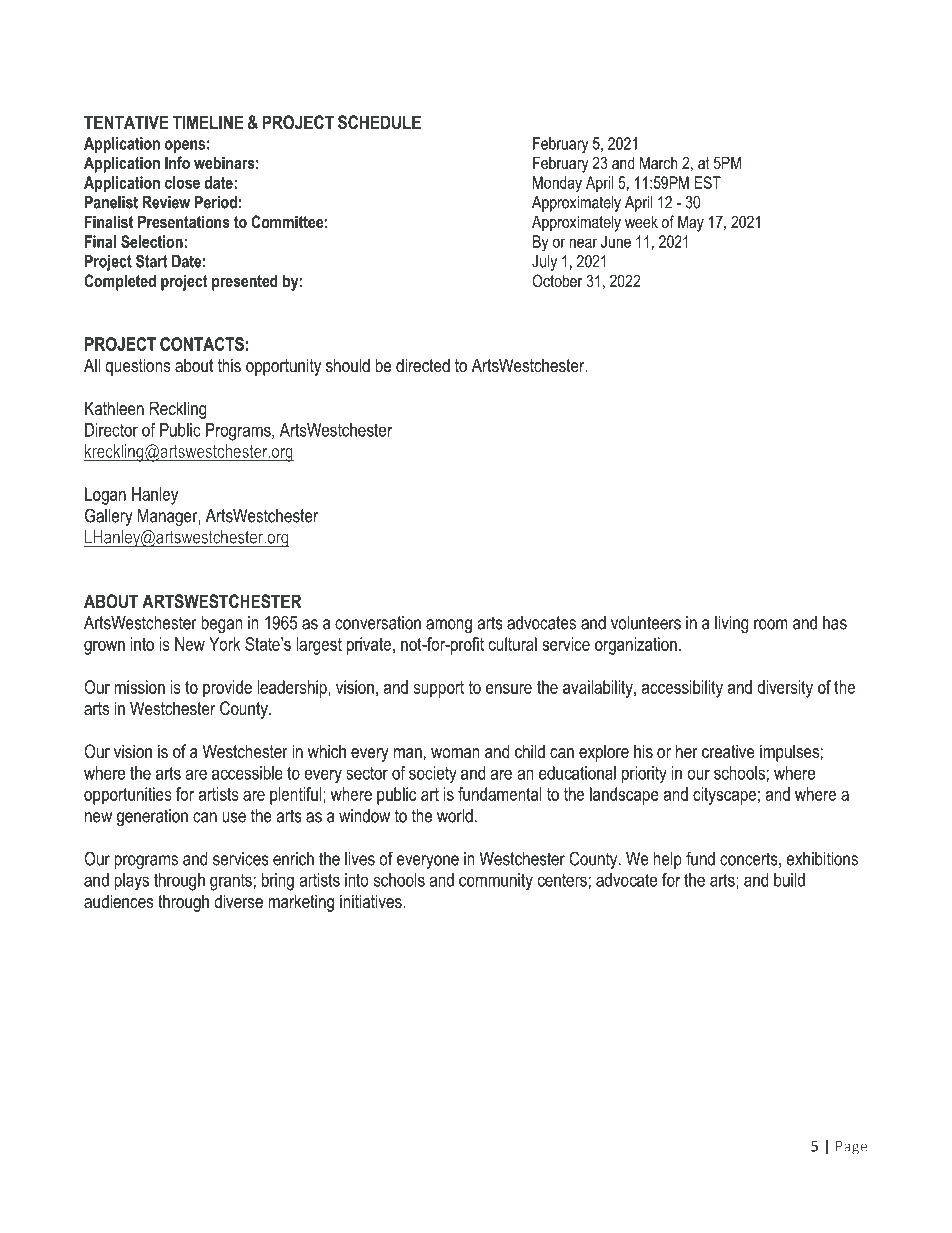 This page has height=1233, width=952. What do you see at coordinates (455, 816) in the page?
I see `world` at bounding box center [455, 816].
